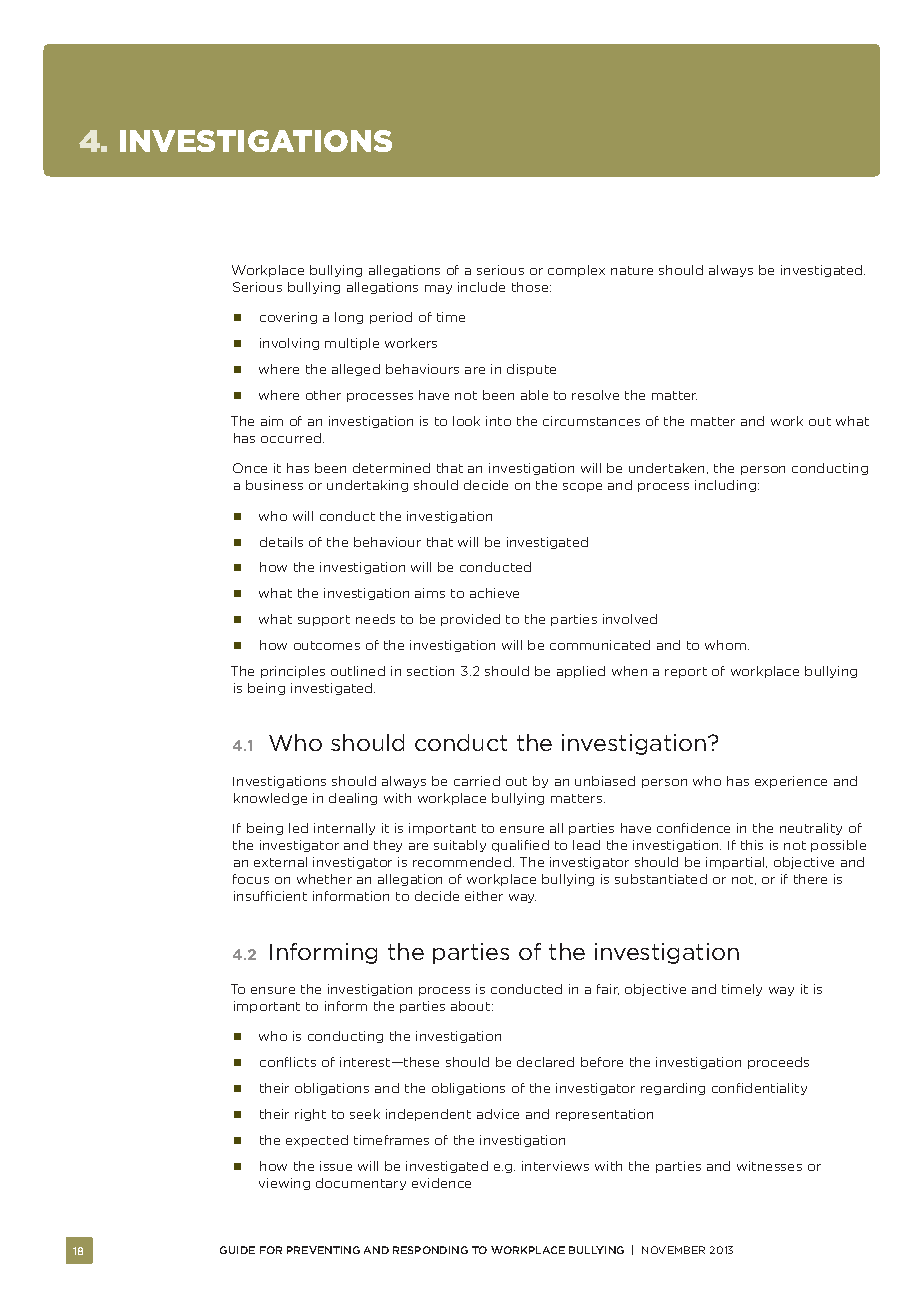 The image size is (924, 1308). Describe the element at coordinates (531, 287) in the document. I see `those` at that location.
